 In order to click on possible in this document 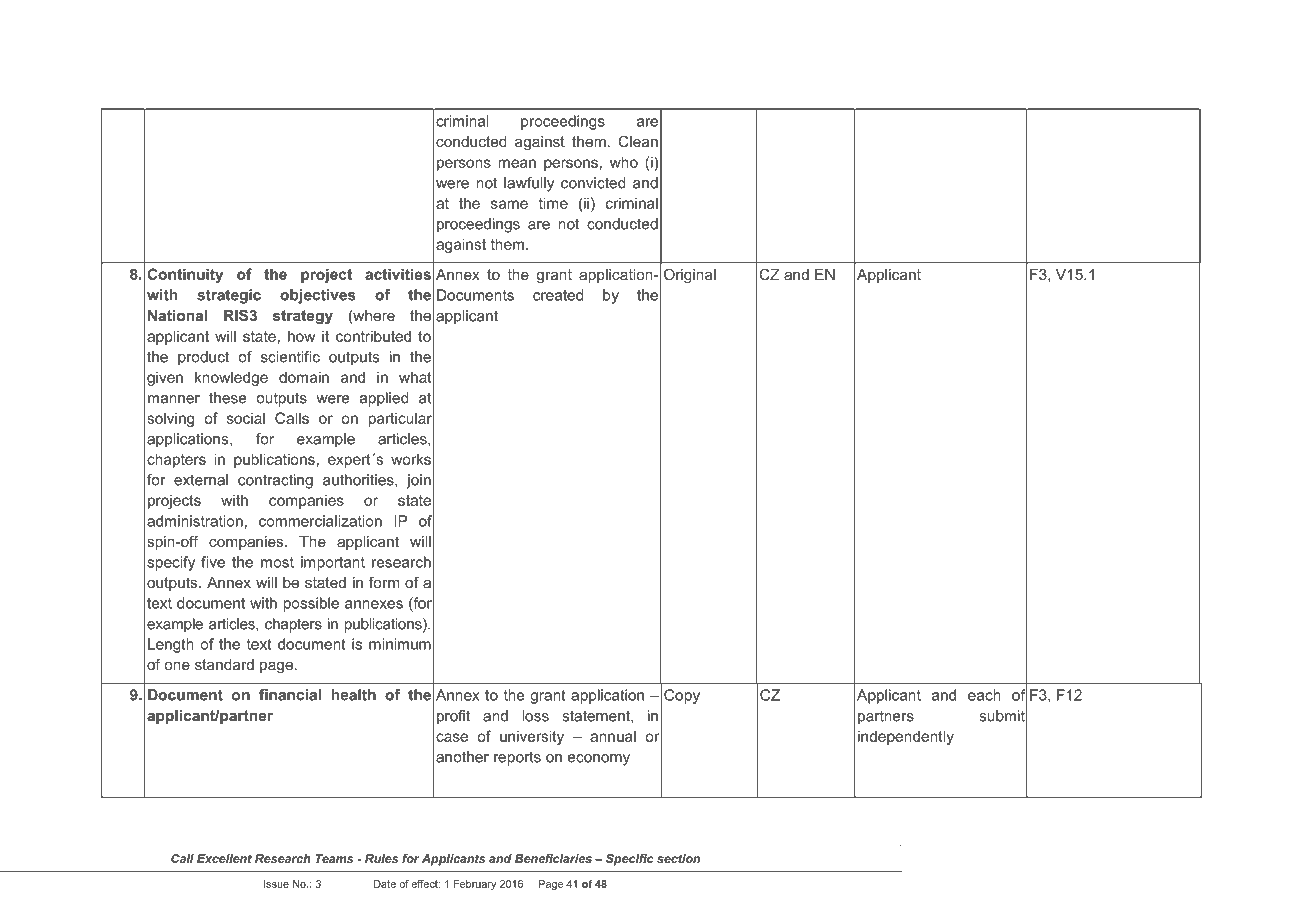, I will do `click(311, 604)`.
